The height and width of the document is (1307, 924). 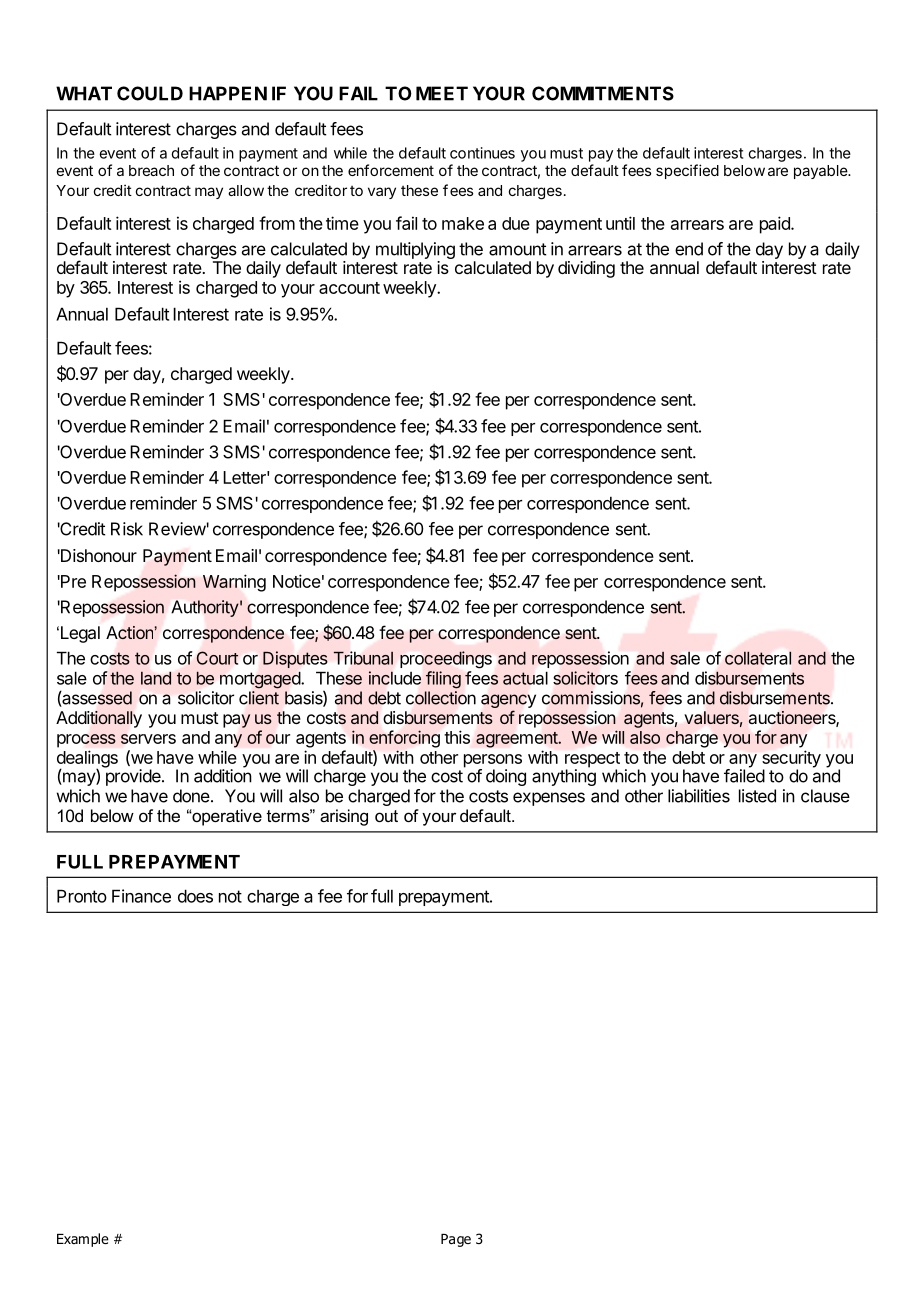 What do you see at coordinates (150, 93) in the document?
I see `COULD` at bounding box center [150, 93].
